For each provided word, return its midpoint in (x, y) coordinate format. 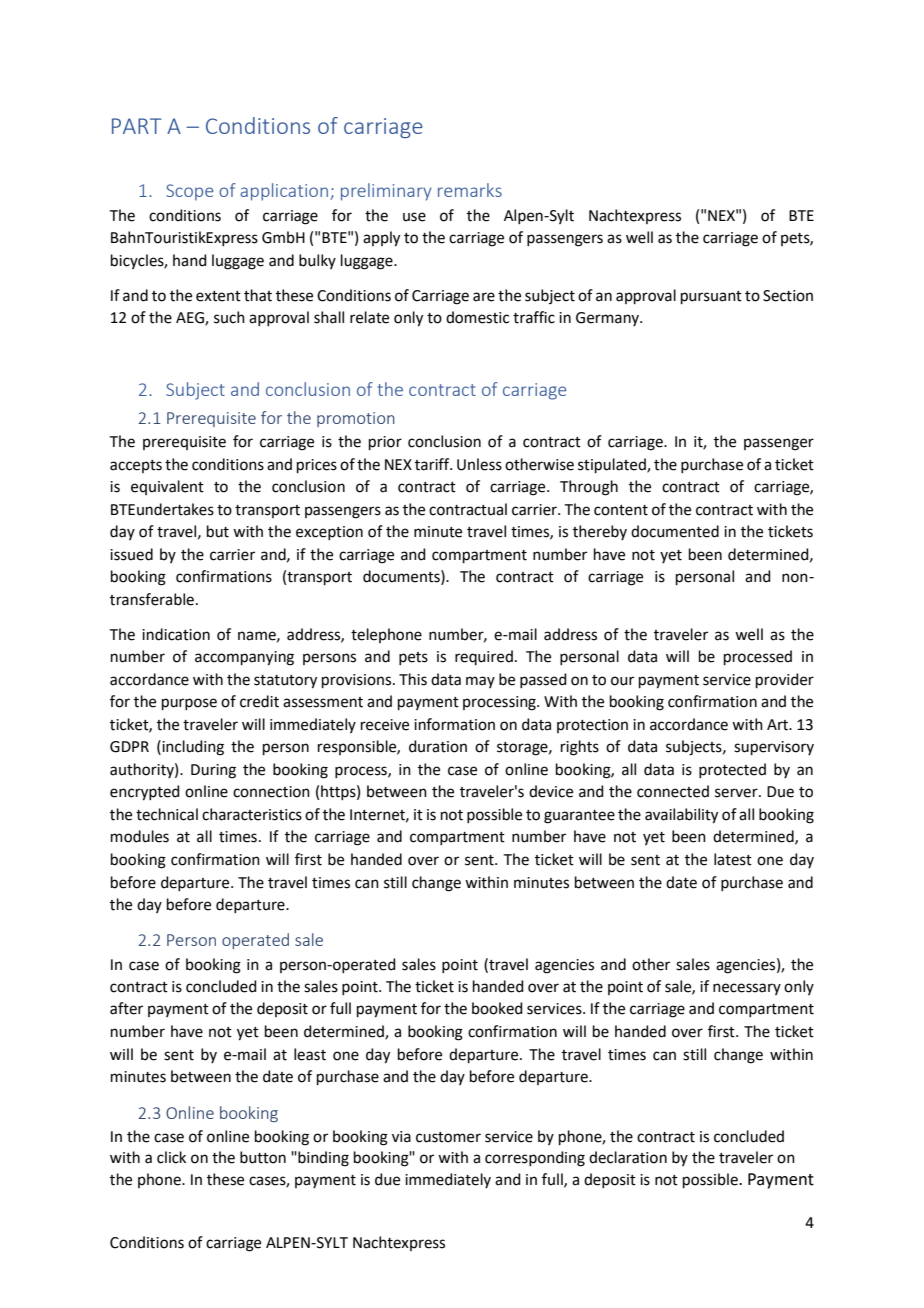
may (480, 682)
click (171, 1157)
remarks (470, 190)
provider (785, 680)
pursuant (711, 297)
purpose (189, 704)
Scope (189, 192)
